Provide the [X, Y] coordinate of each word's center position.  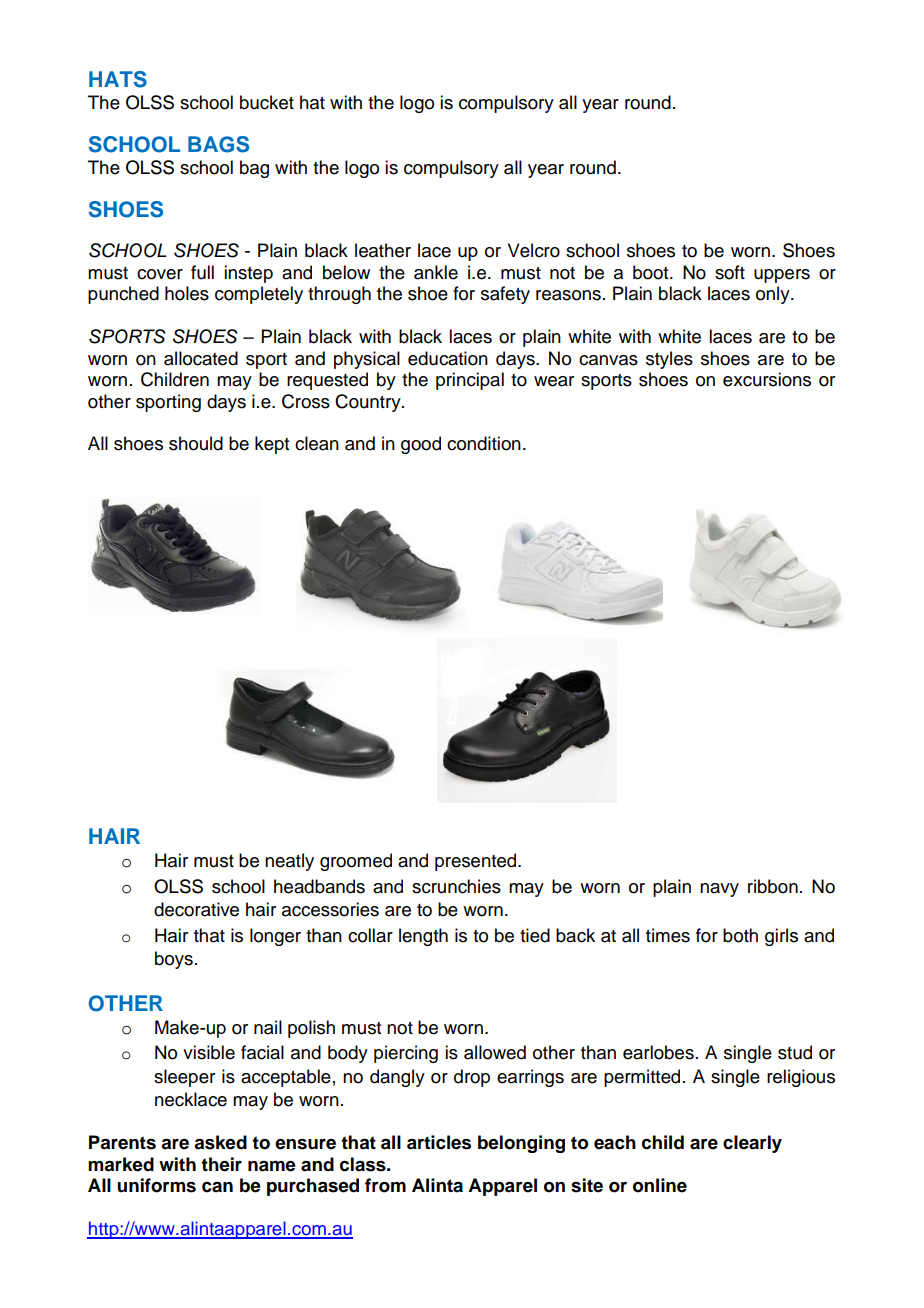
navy [719, 890]
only [774, 295]
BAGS [218, 144]
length [423, 937]
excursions [767, 379]
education [448, 358]
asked [220, 1142]
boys [174, 960]
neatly [289, 862]
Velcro [534, 250]
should [196, 443]
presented [477, 862]
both [740, 935]
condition [484, 443]
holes [187, 293]
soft [730, 272]
